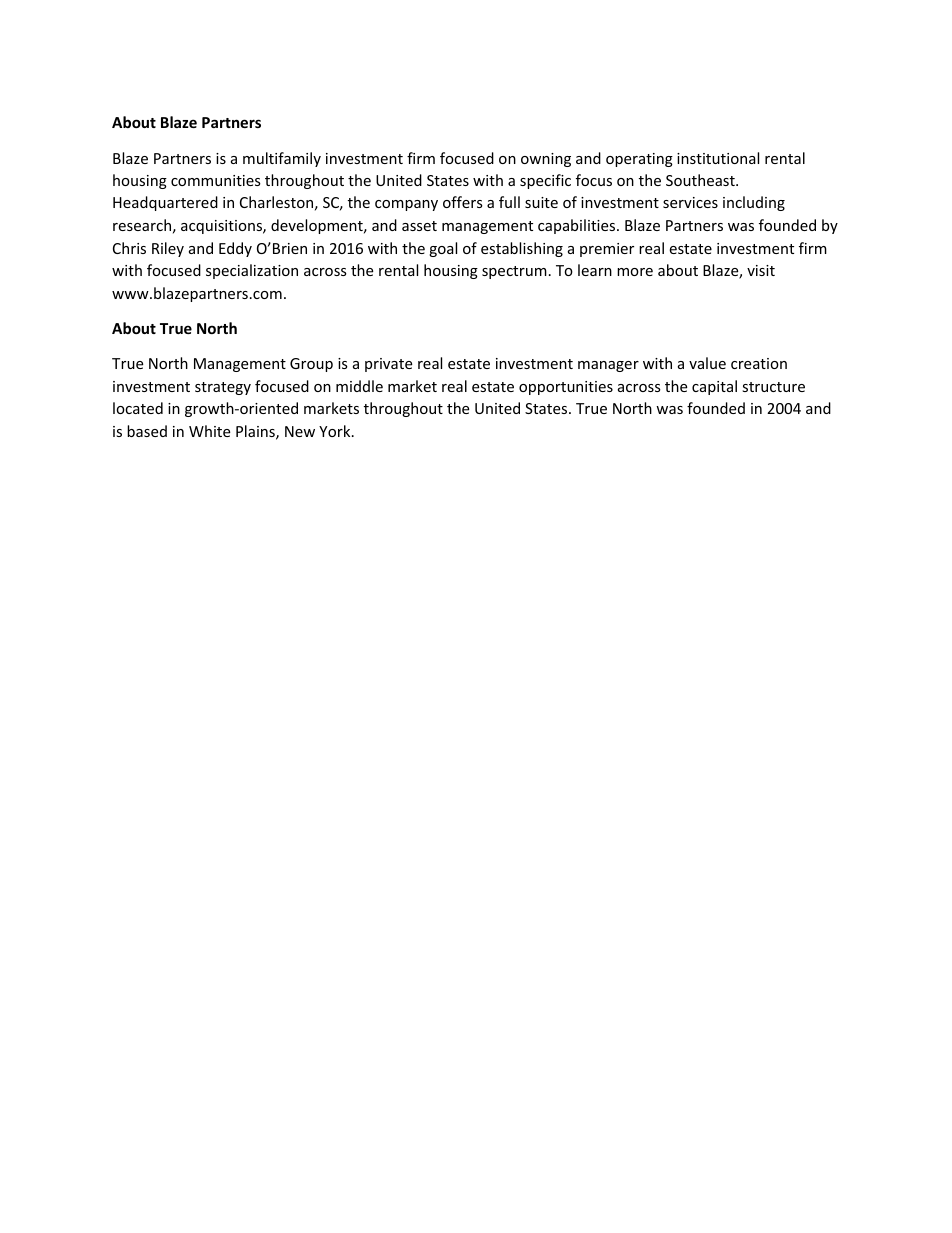 Image resolution: width=952 pixels, height=1233 pixels. I want to click on specialization, so click(252, 271).
